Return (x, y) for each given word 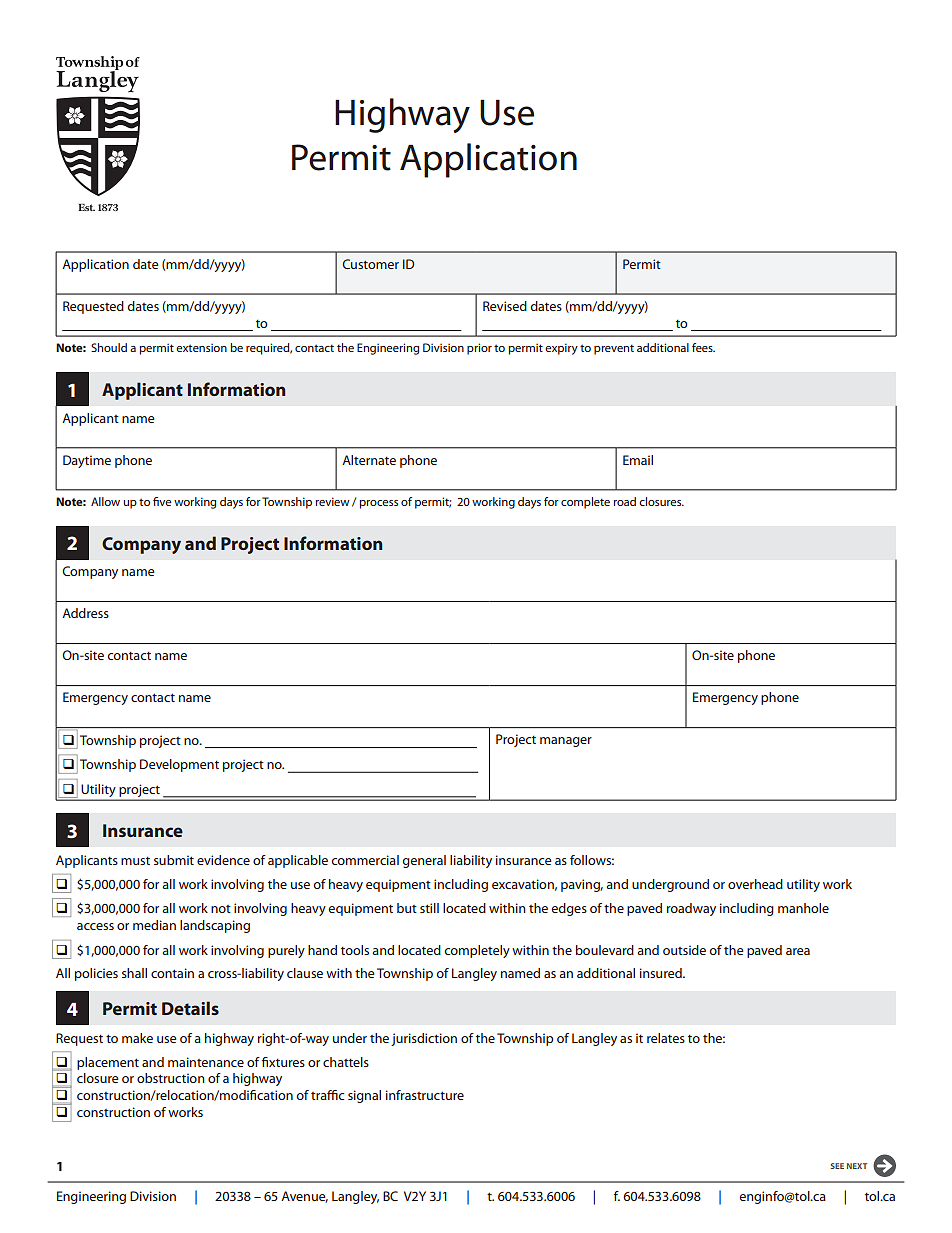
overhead (755, 884)
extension (201, 347)
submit (174, 860)
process (378, 504)
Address (85, 613)
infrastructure (425, 1095)
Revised (505, 306)
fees (703, 347)
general (424, 861)
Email (638, 460)
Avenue (304, 1197)
